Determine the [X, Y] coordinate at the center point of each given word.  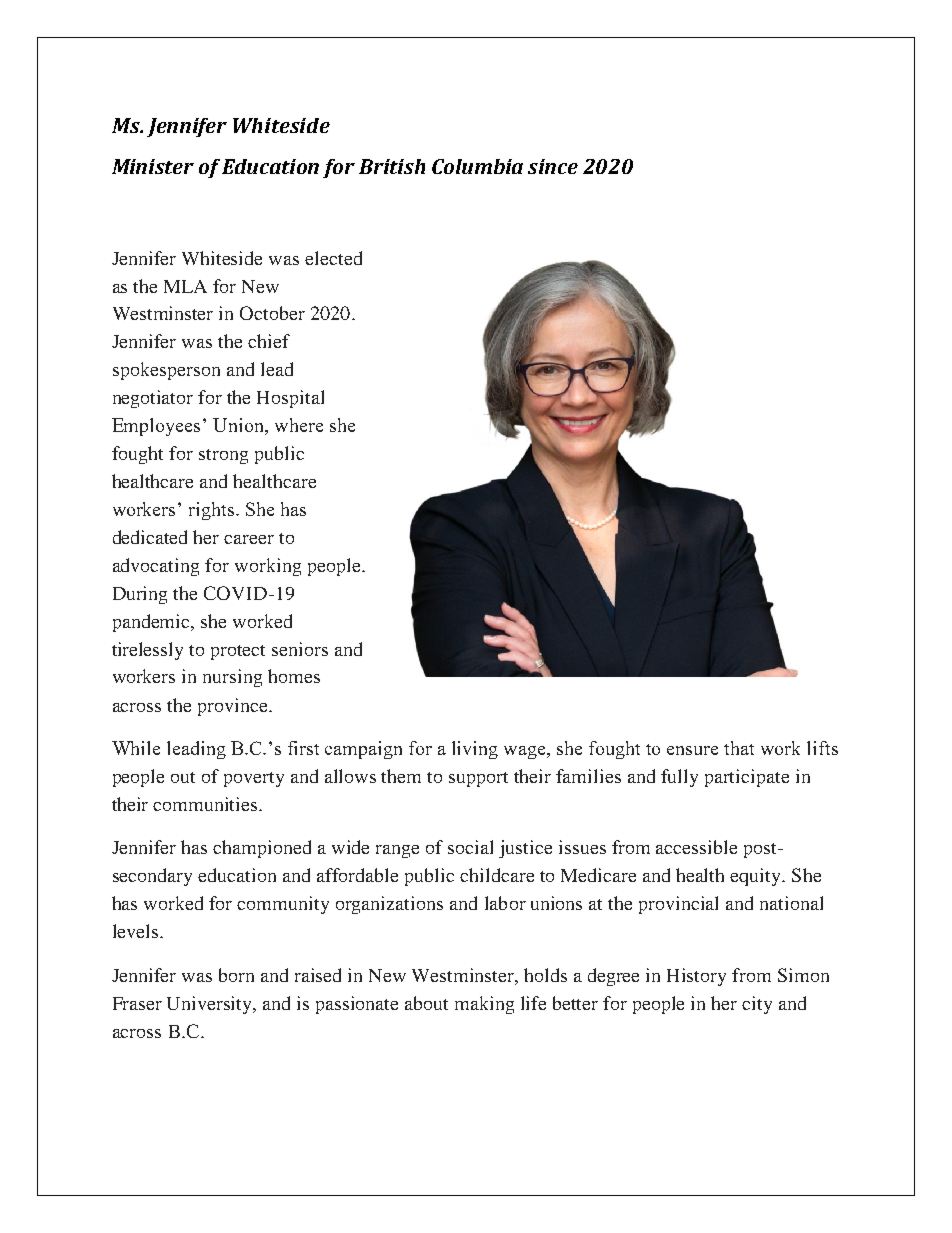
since [553, 166]
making [484, 1005]
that [739, 748]
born [236, 975]
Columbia [477, 166]
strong [223, 456]
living [475, 750]
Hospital [290, 399]
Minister [153, 166]
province [234, 707]
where [299, 425]
